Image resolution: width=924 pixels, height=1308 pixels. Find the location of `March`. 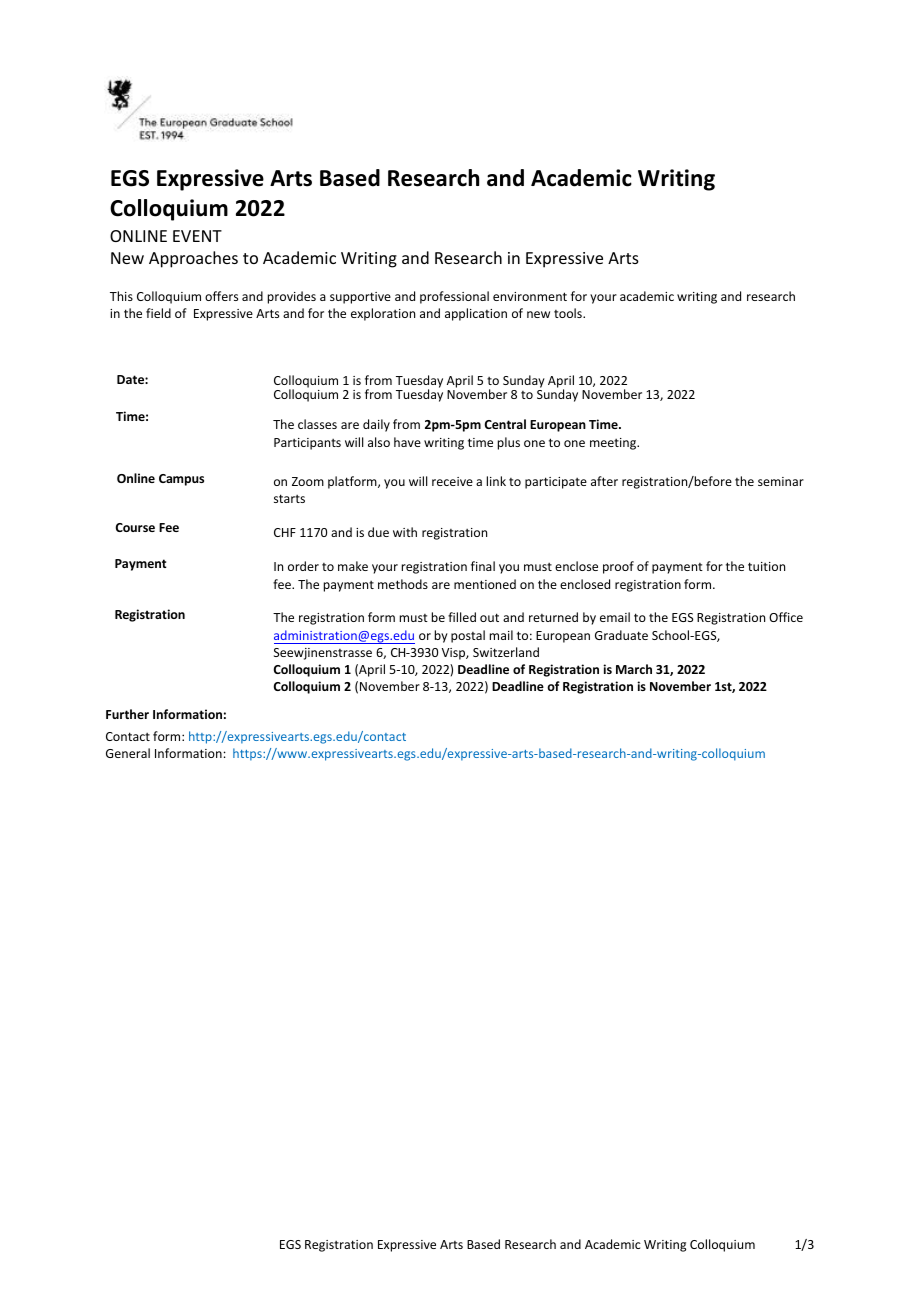

March is located at coordinates (634, 669).
